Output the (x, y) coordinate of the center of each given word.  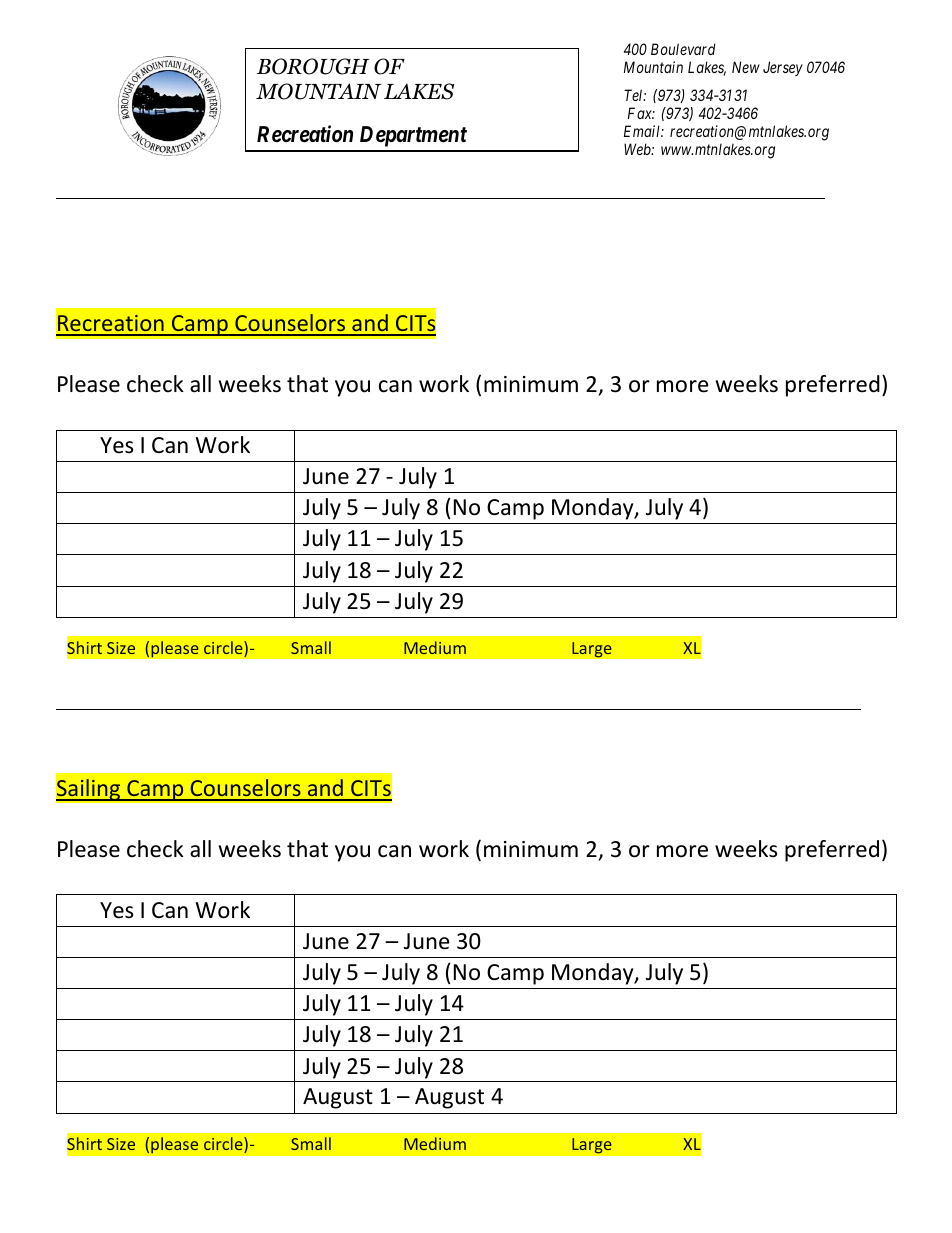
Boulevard (683, 49)
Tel (635, 95)
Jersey (783, 68)
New (746, 67)
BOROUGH (313, 66)
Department (413, 136)
